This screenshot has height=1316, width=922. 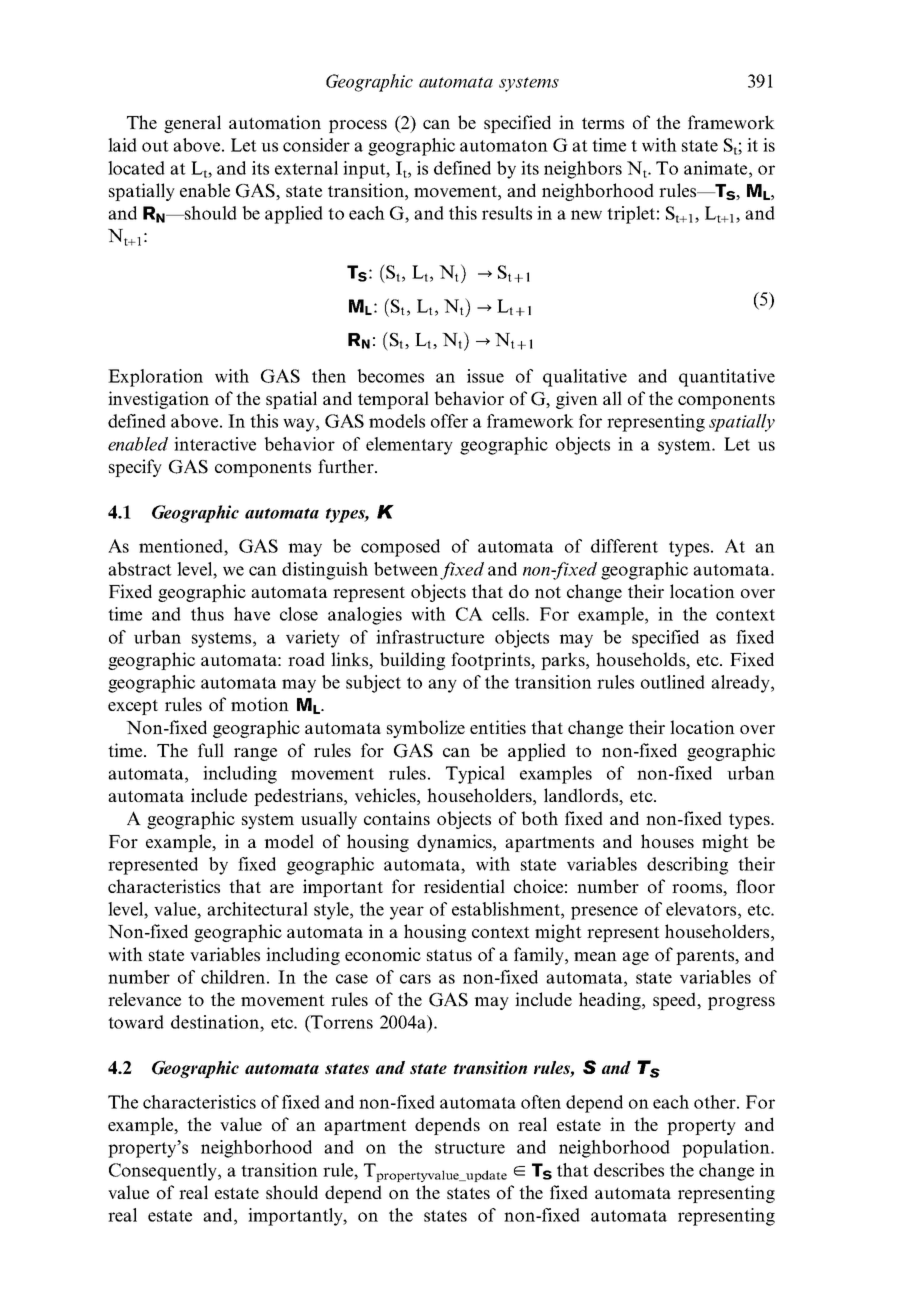 What do you see at coordinates (207, 614) in the screenshot?
I see `thus` at bounding box center [207, 614].
